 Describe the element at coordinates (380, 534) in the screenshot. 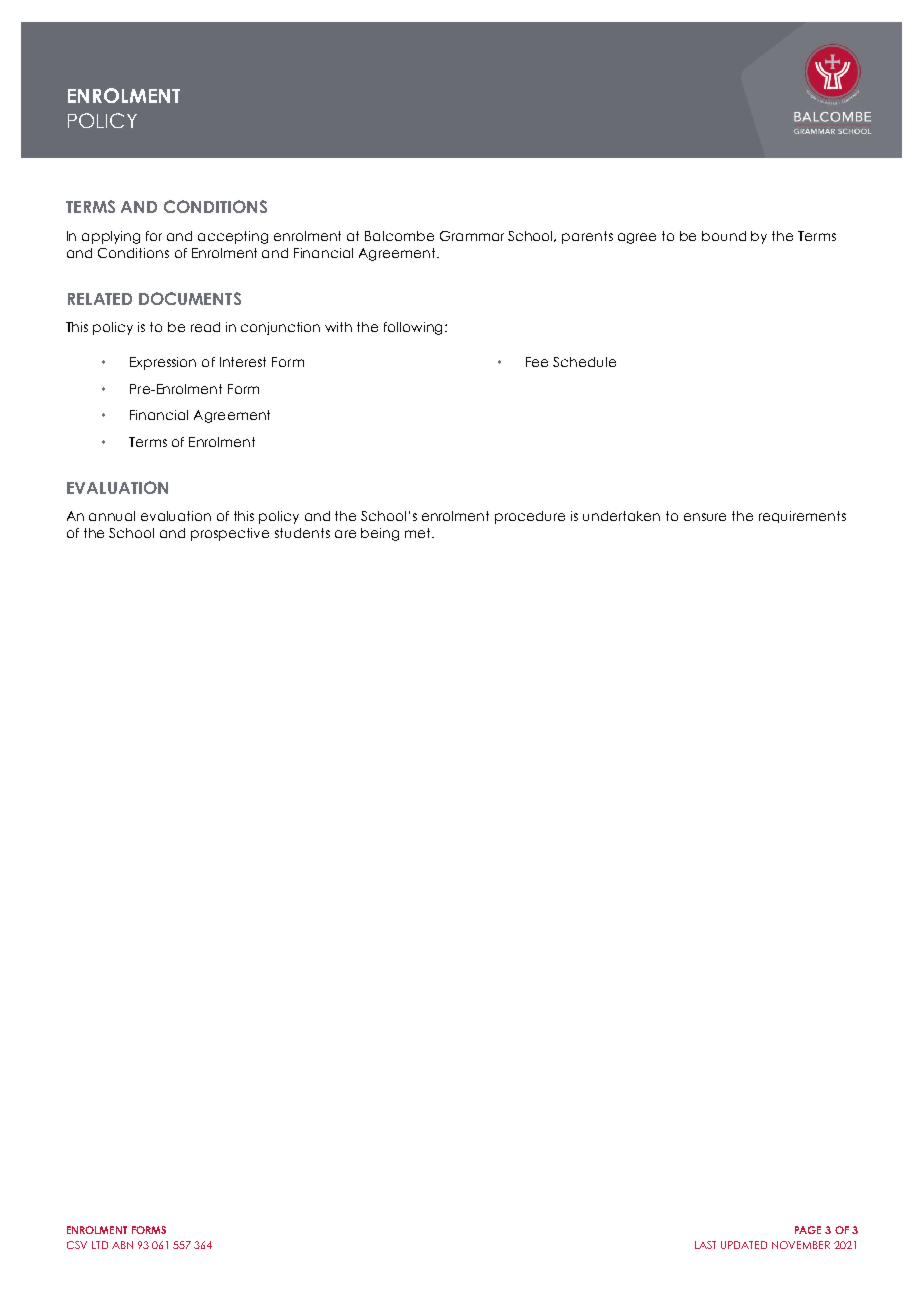

I see `being` at that location.
